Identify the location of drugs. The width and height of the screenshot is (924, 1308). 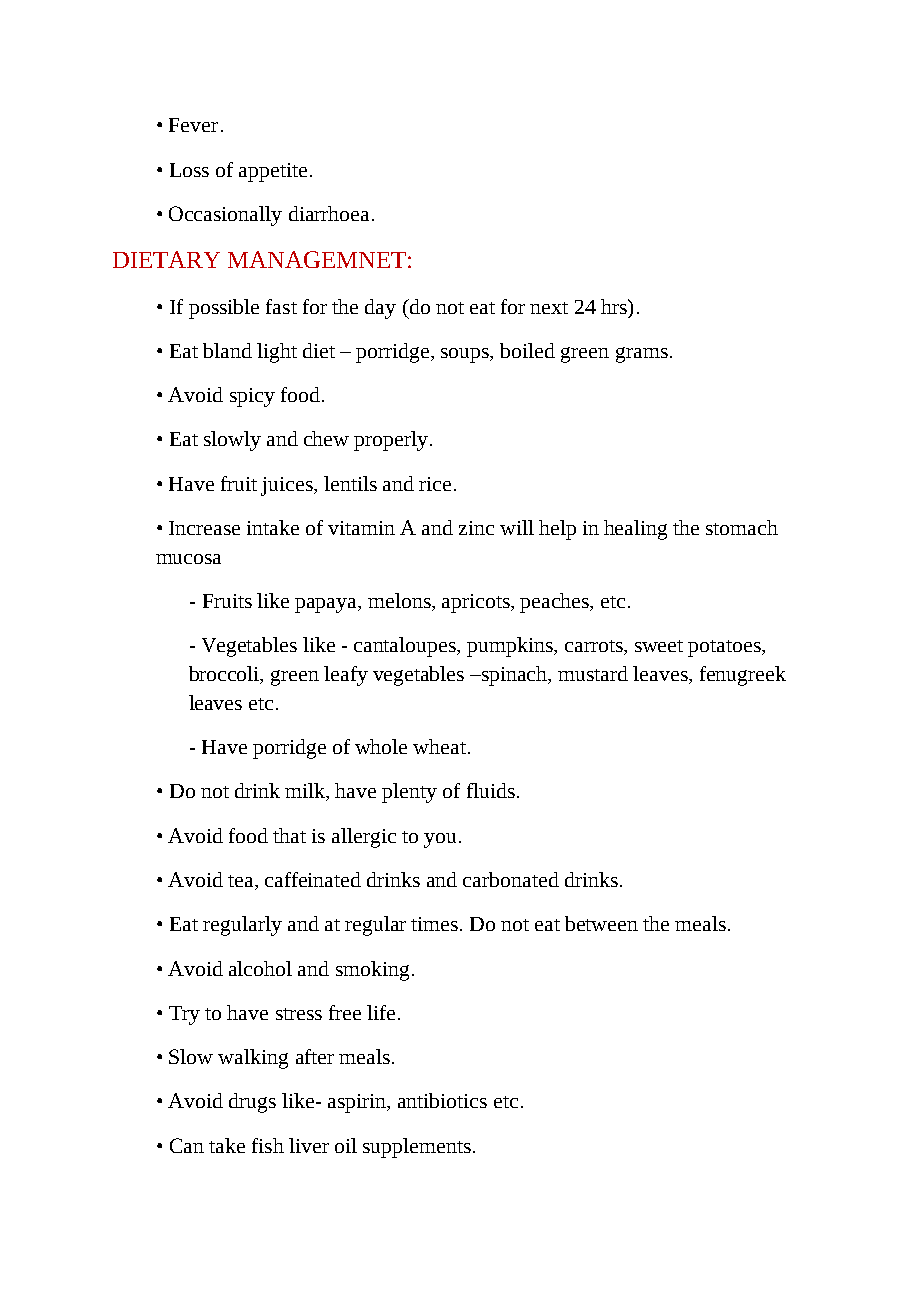
(252, 1103).
